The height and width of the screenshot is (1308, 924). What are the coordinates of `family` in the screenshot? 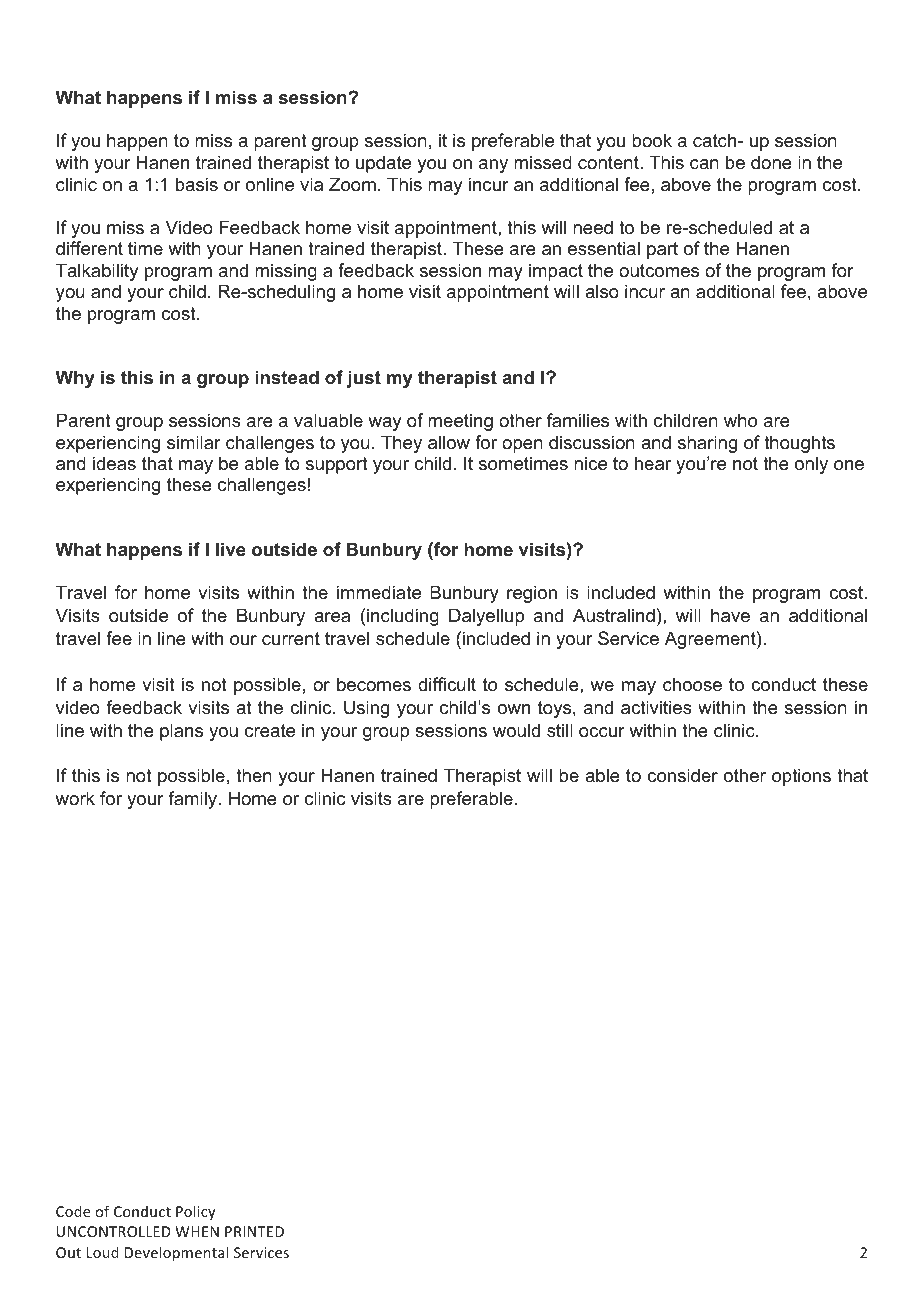 It's located at (194, 800).
